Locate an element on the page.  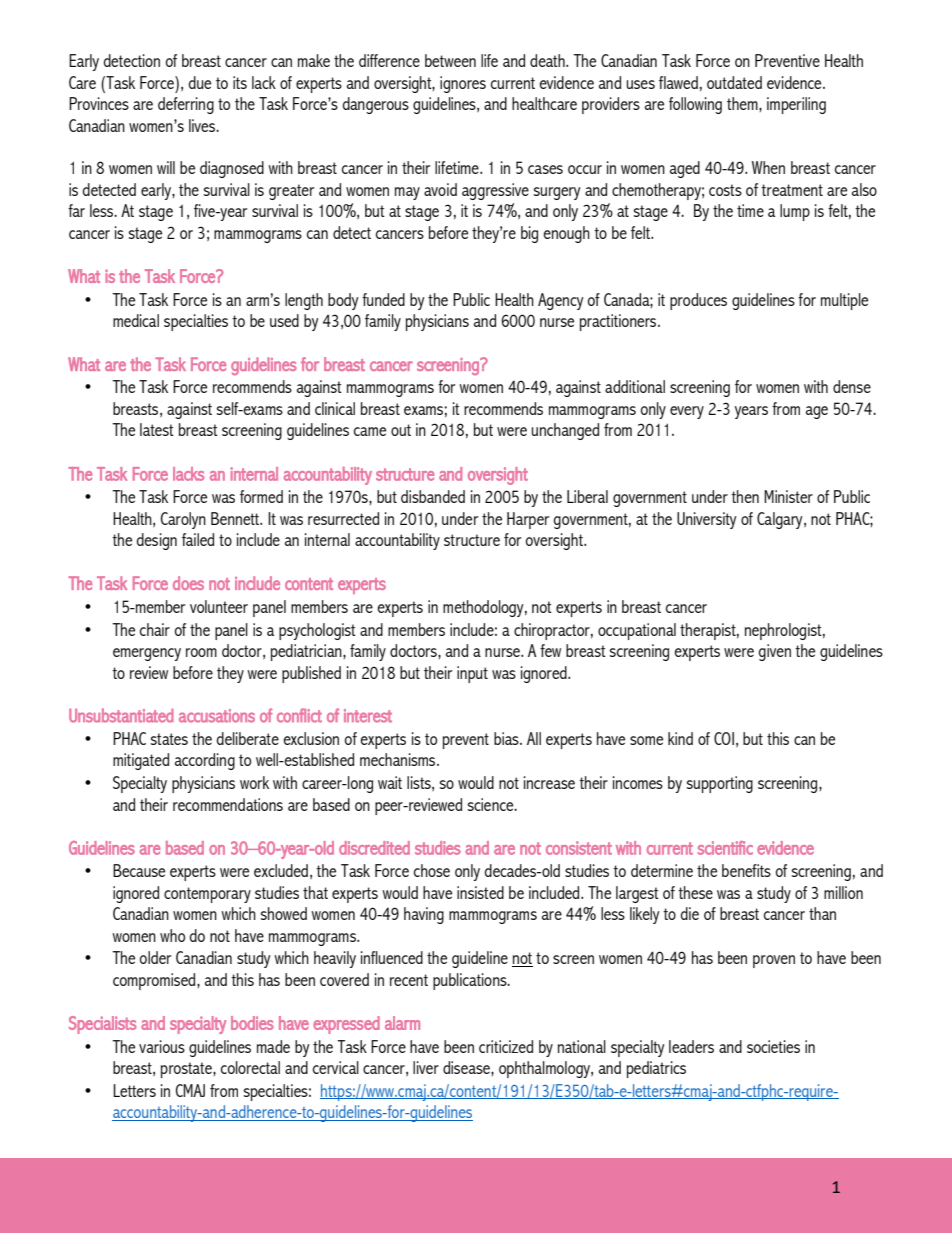
medical is located at coordinates (136, 320).
